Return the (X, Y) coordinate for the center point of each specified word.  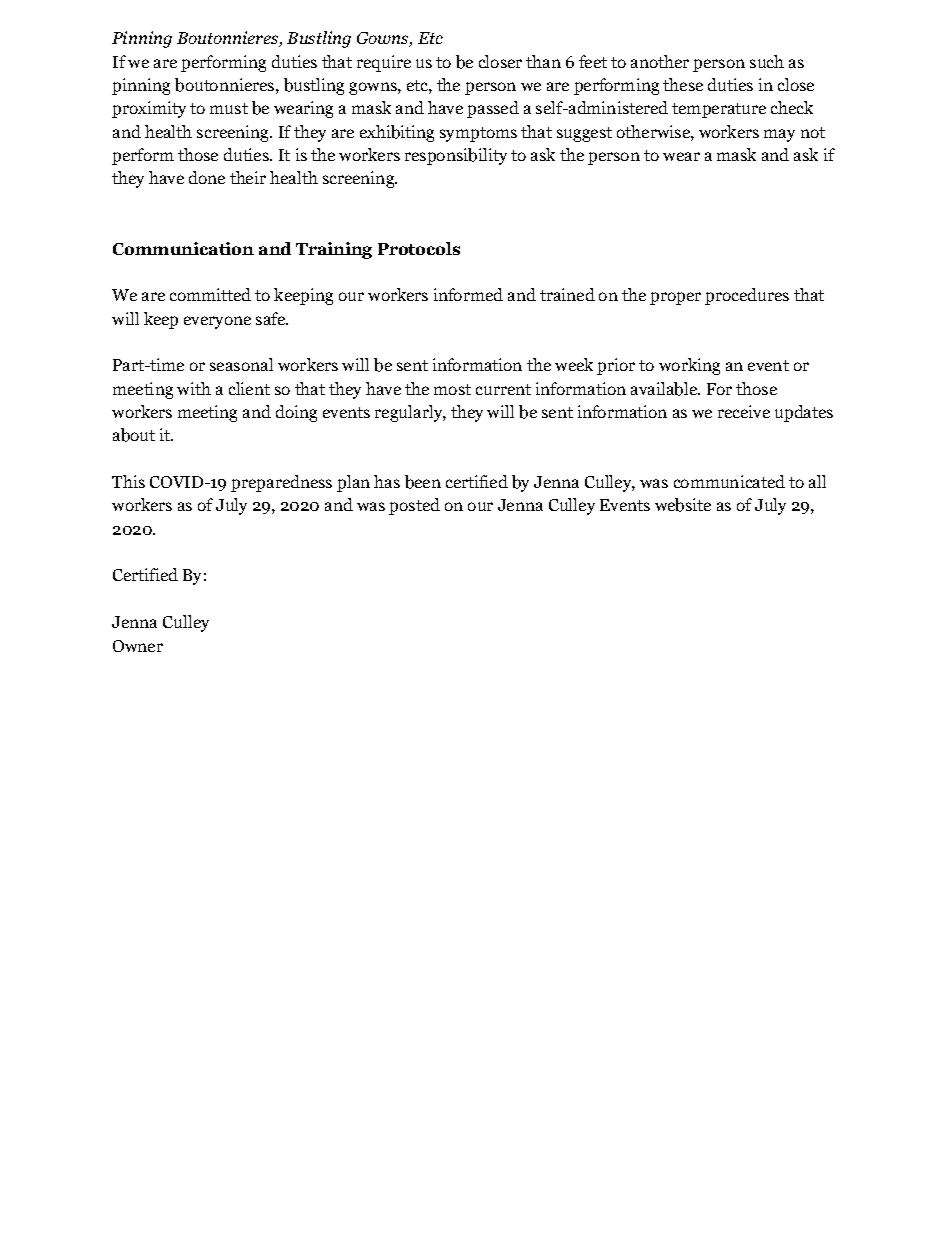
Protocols (419, 248)
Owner (138, 646)
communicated (729, 481)
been (423, 482)
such (767, 61)
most (452, 389)
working (689, 366)
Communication (183, 248)
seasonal (241, 364)
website (683, 505)
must (229, 108)
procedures (747, 296)
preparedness (281, 483)
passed (493, 109)
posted (414, 506)
